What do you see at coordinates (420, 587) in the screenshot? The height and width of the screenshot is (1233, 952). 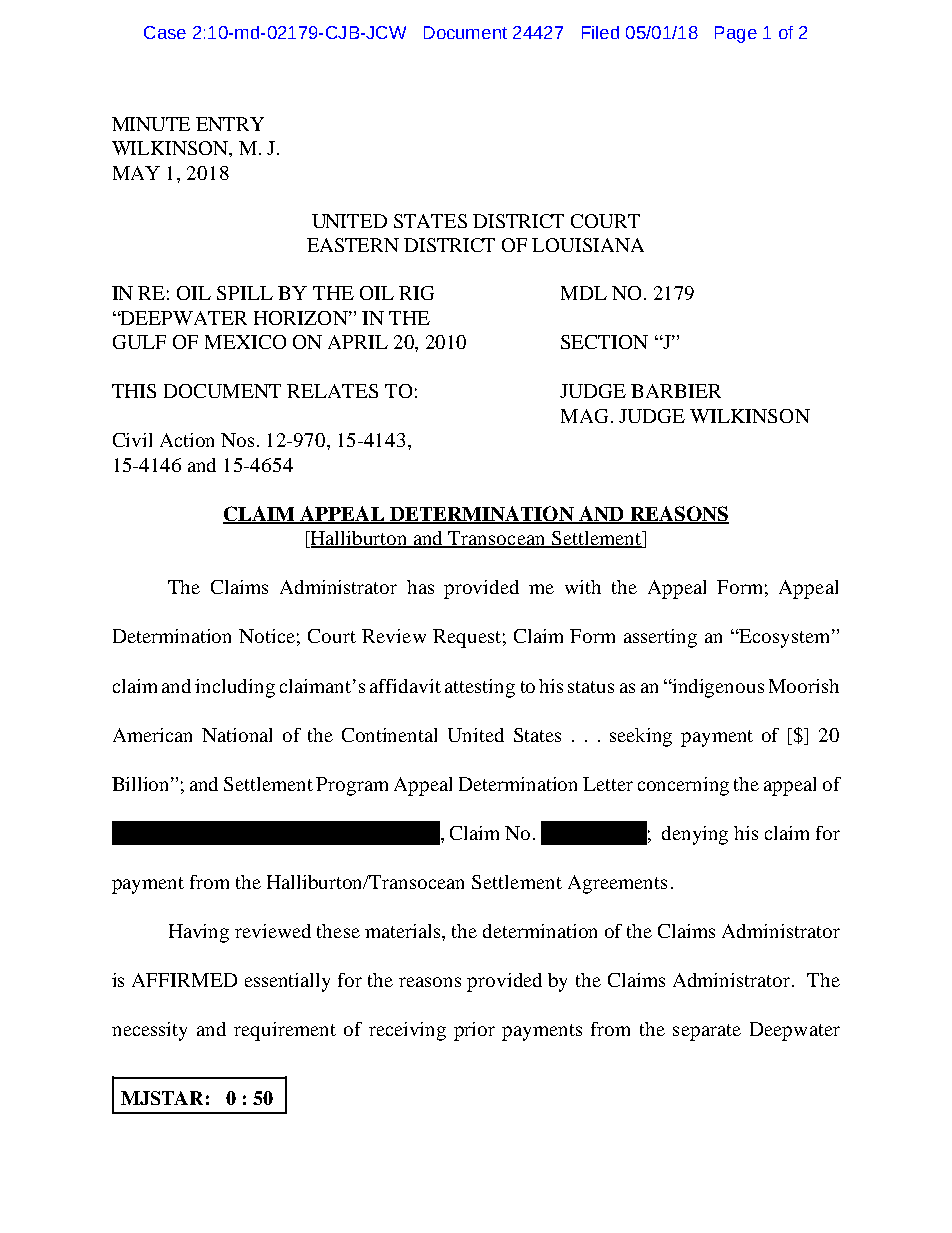 I see `has` at bounding box center [420, 587].
